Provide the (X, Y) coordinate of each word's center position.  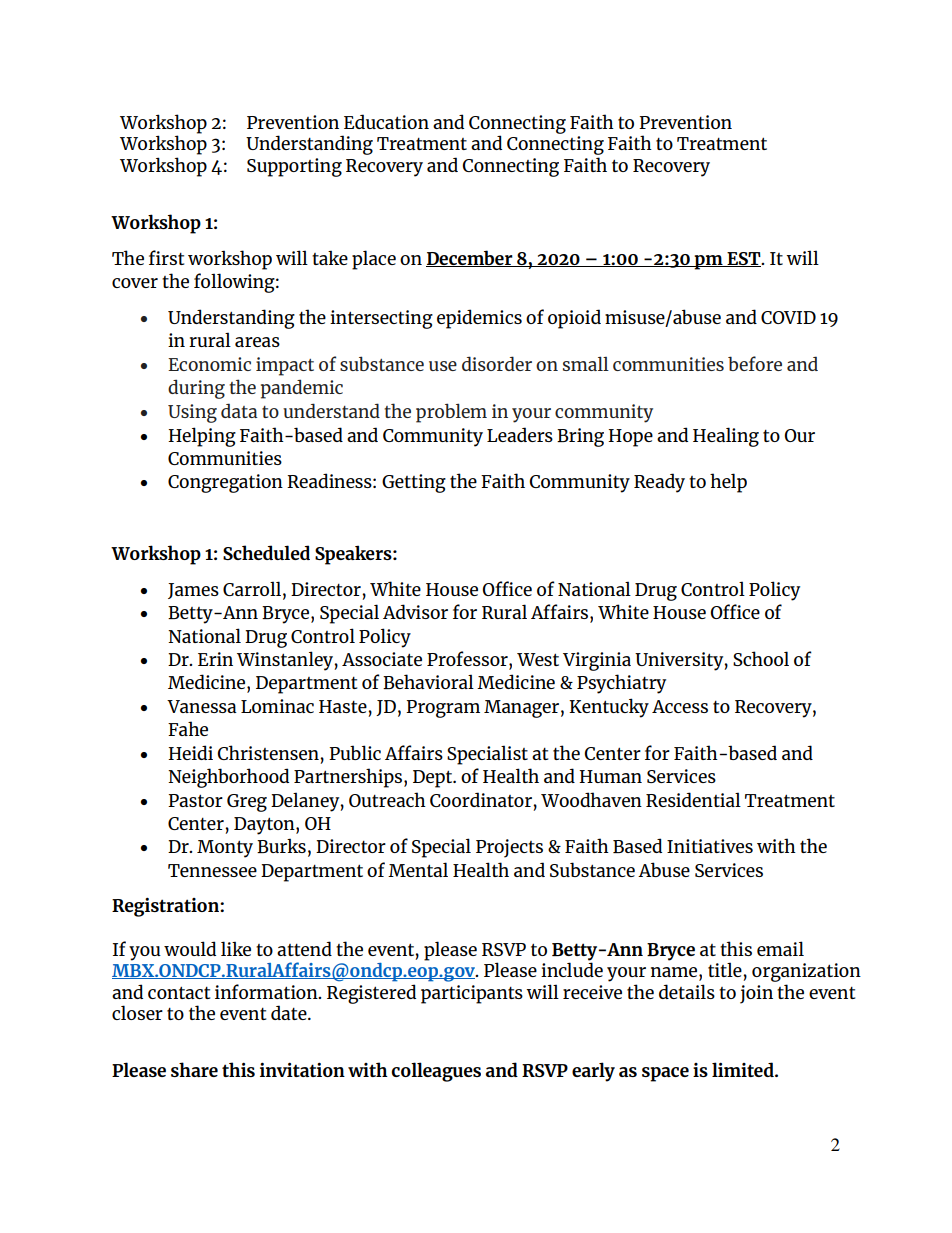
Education (386, 121)
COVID (788, 317)
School (761, 658)
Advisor (415, 611)
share (194, 1069)
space (665, 1074)
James (193, 591)
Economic (209, 364)
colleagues (436, 1072)
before (755, 363)
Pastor (195, 800)
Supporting (294, 167)
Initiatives (710, 846)
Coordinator (482, 799)
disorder (497, 363)
